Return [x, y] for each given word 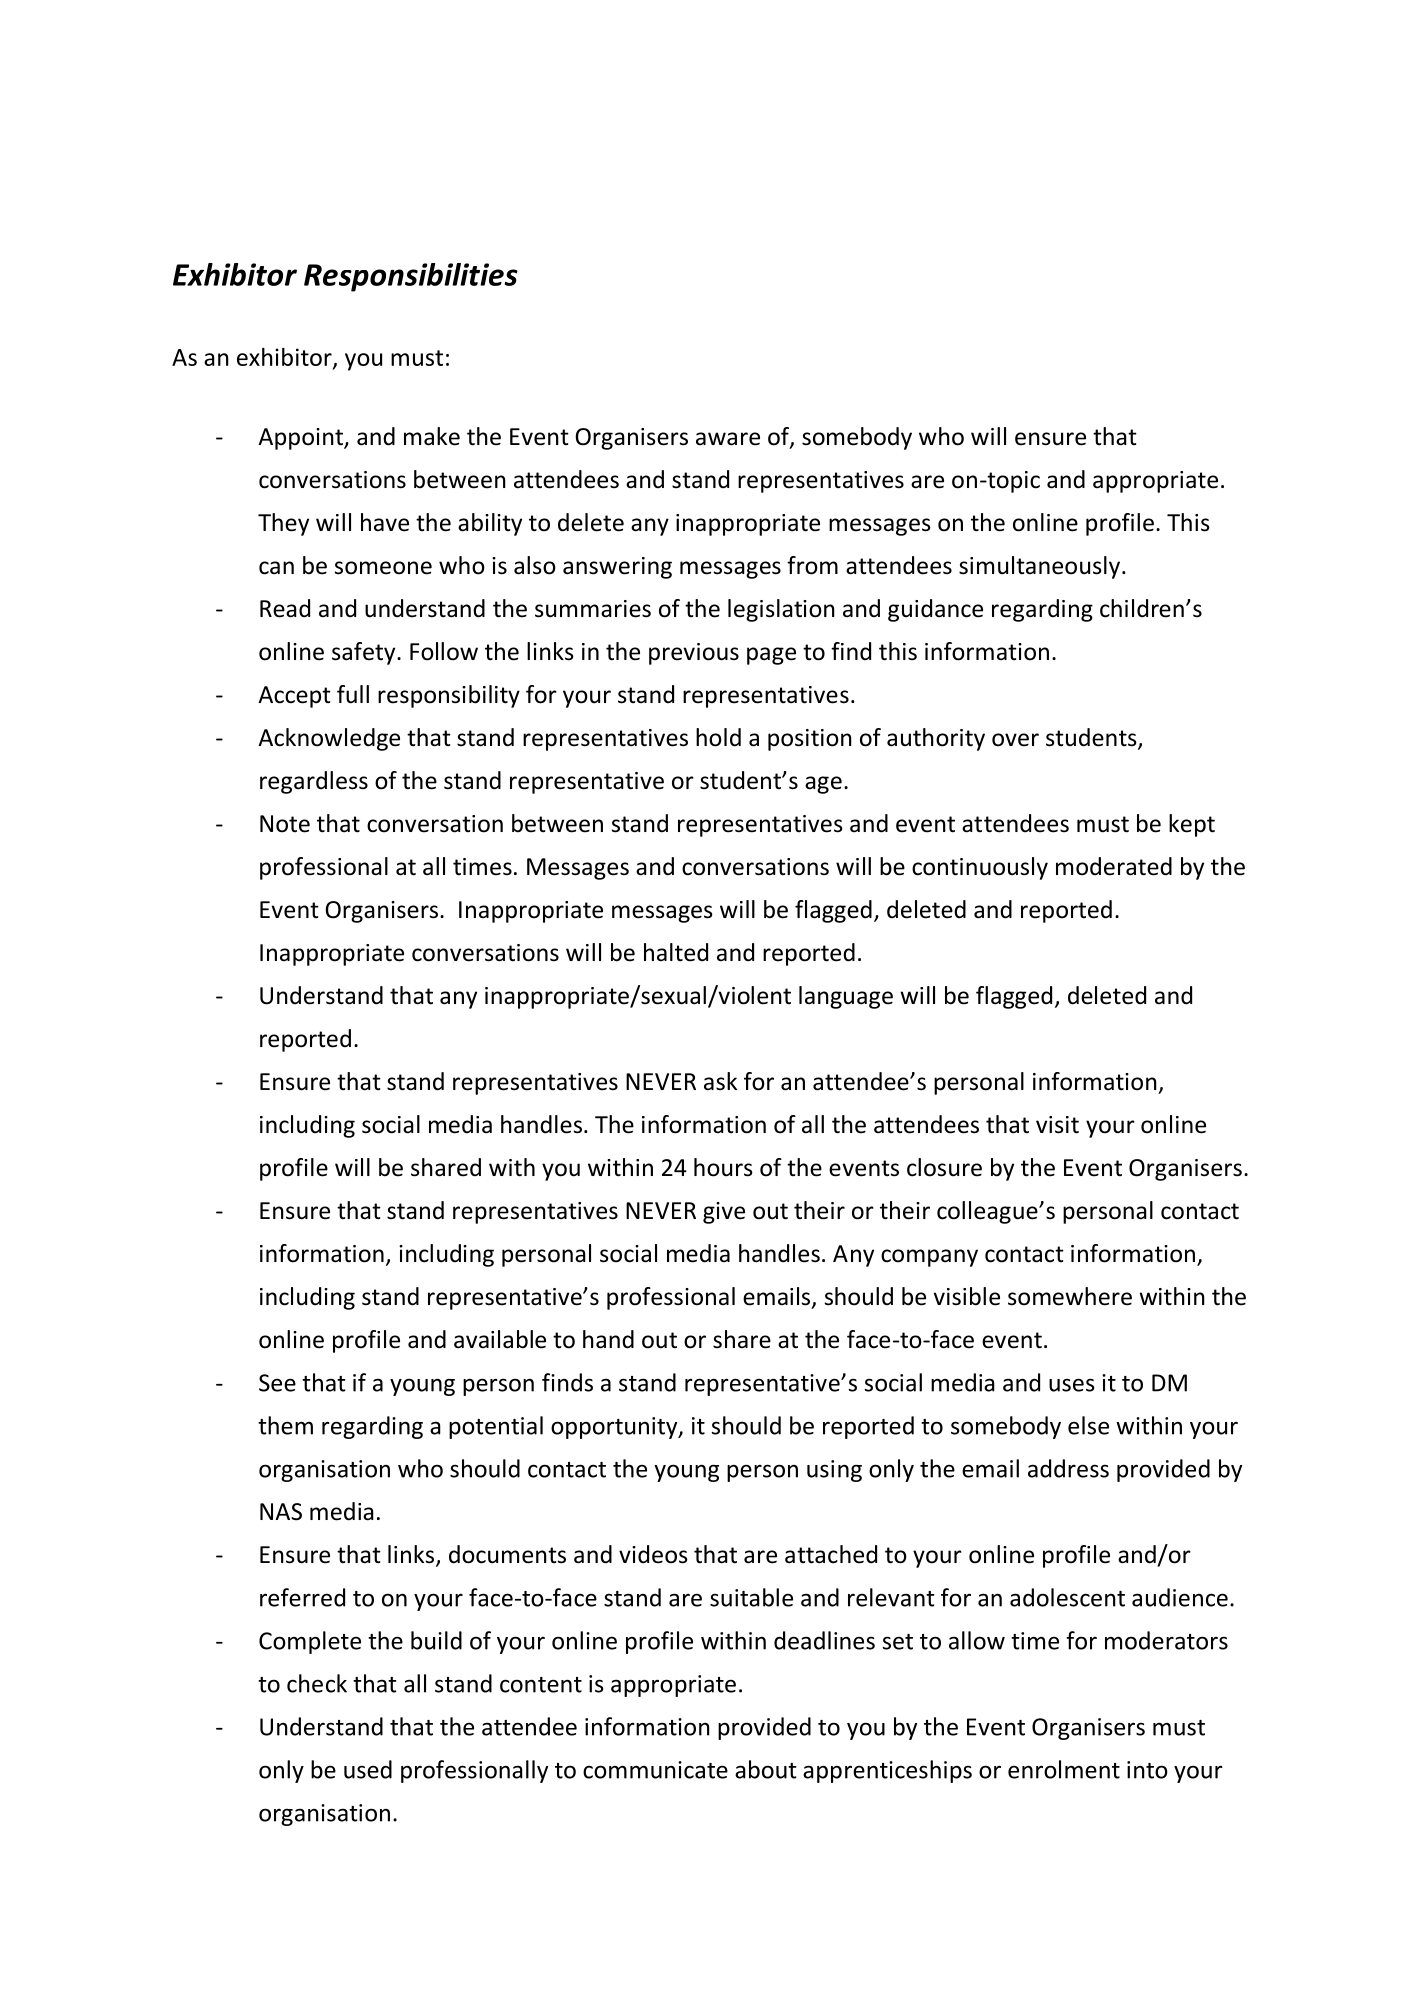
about [765, 1769]
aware [728, 439]
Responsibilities [411, 277]
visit [1057, 1125]
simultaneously [1039, 567]
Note [285, 824]
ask [720, 1081]
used [368, 1769]
